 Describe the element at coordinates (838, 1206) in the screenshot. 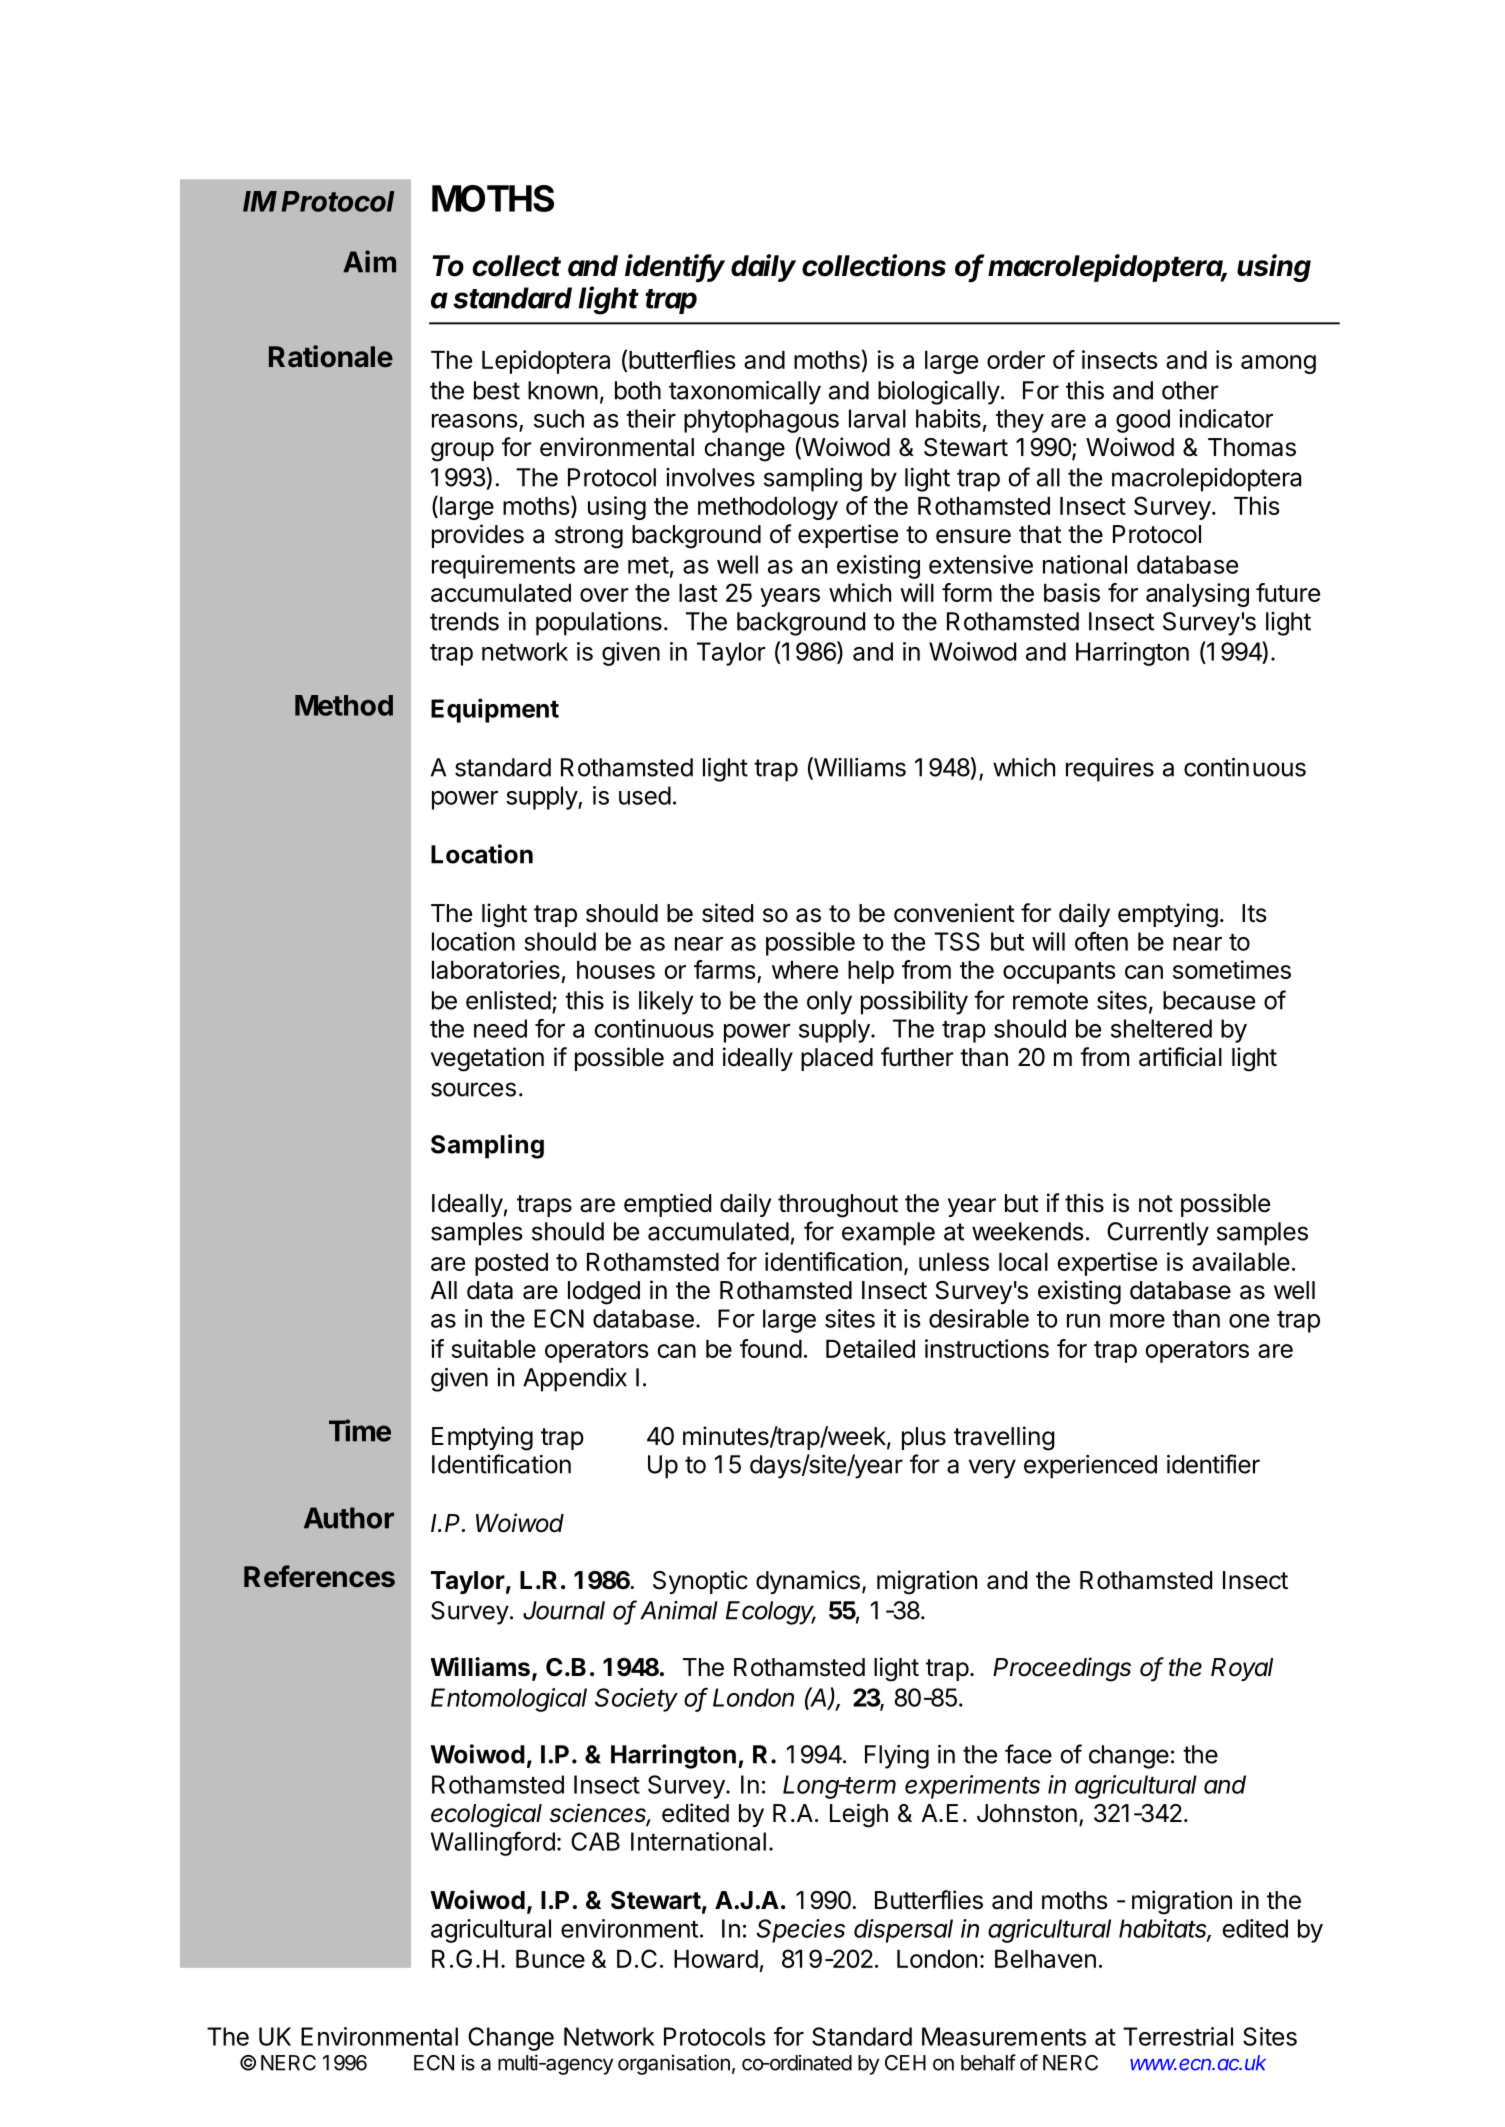

I see `throughout` at that location.
